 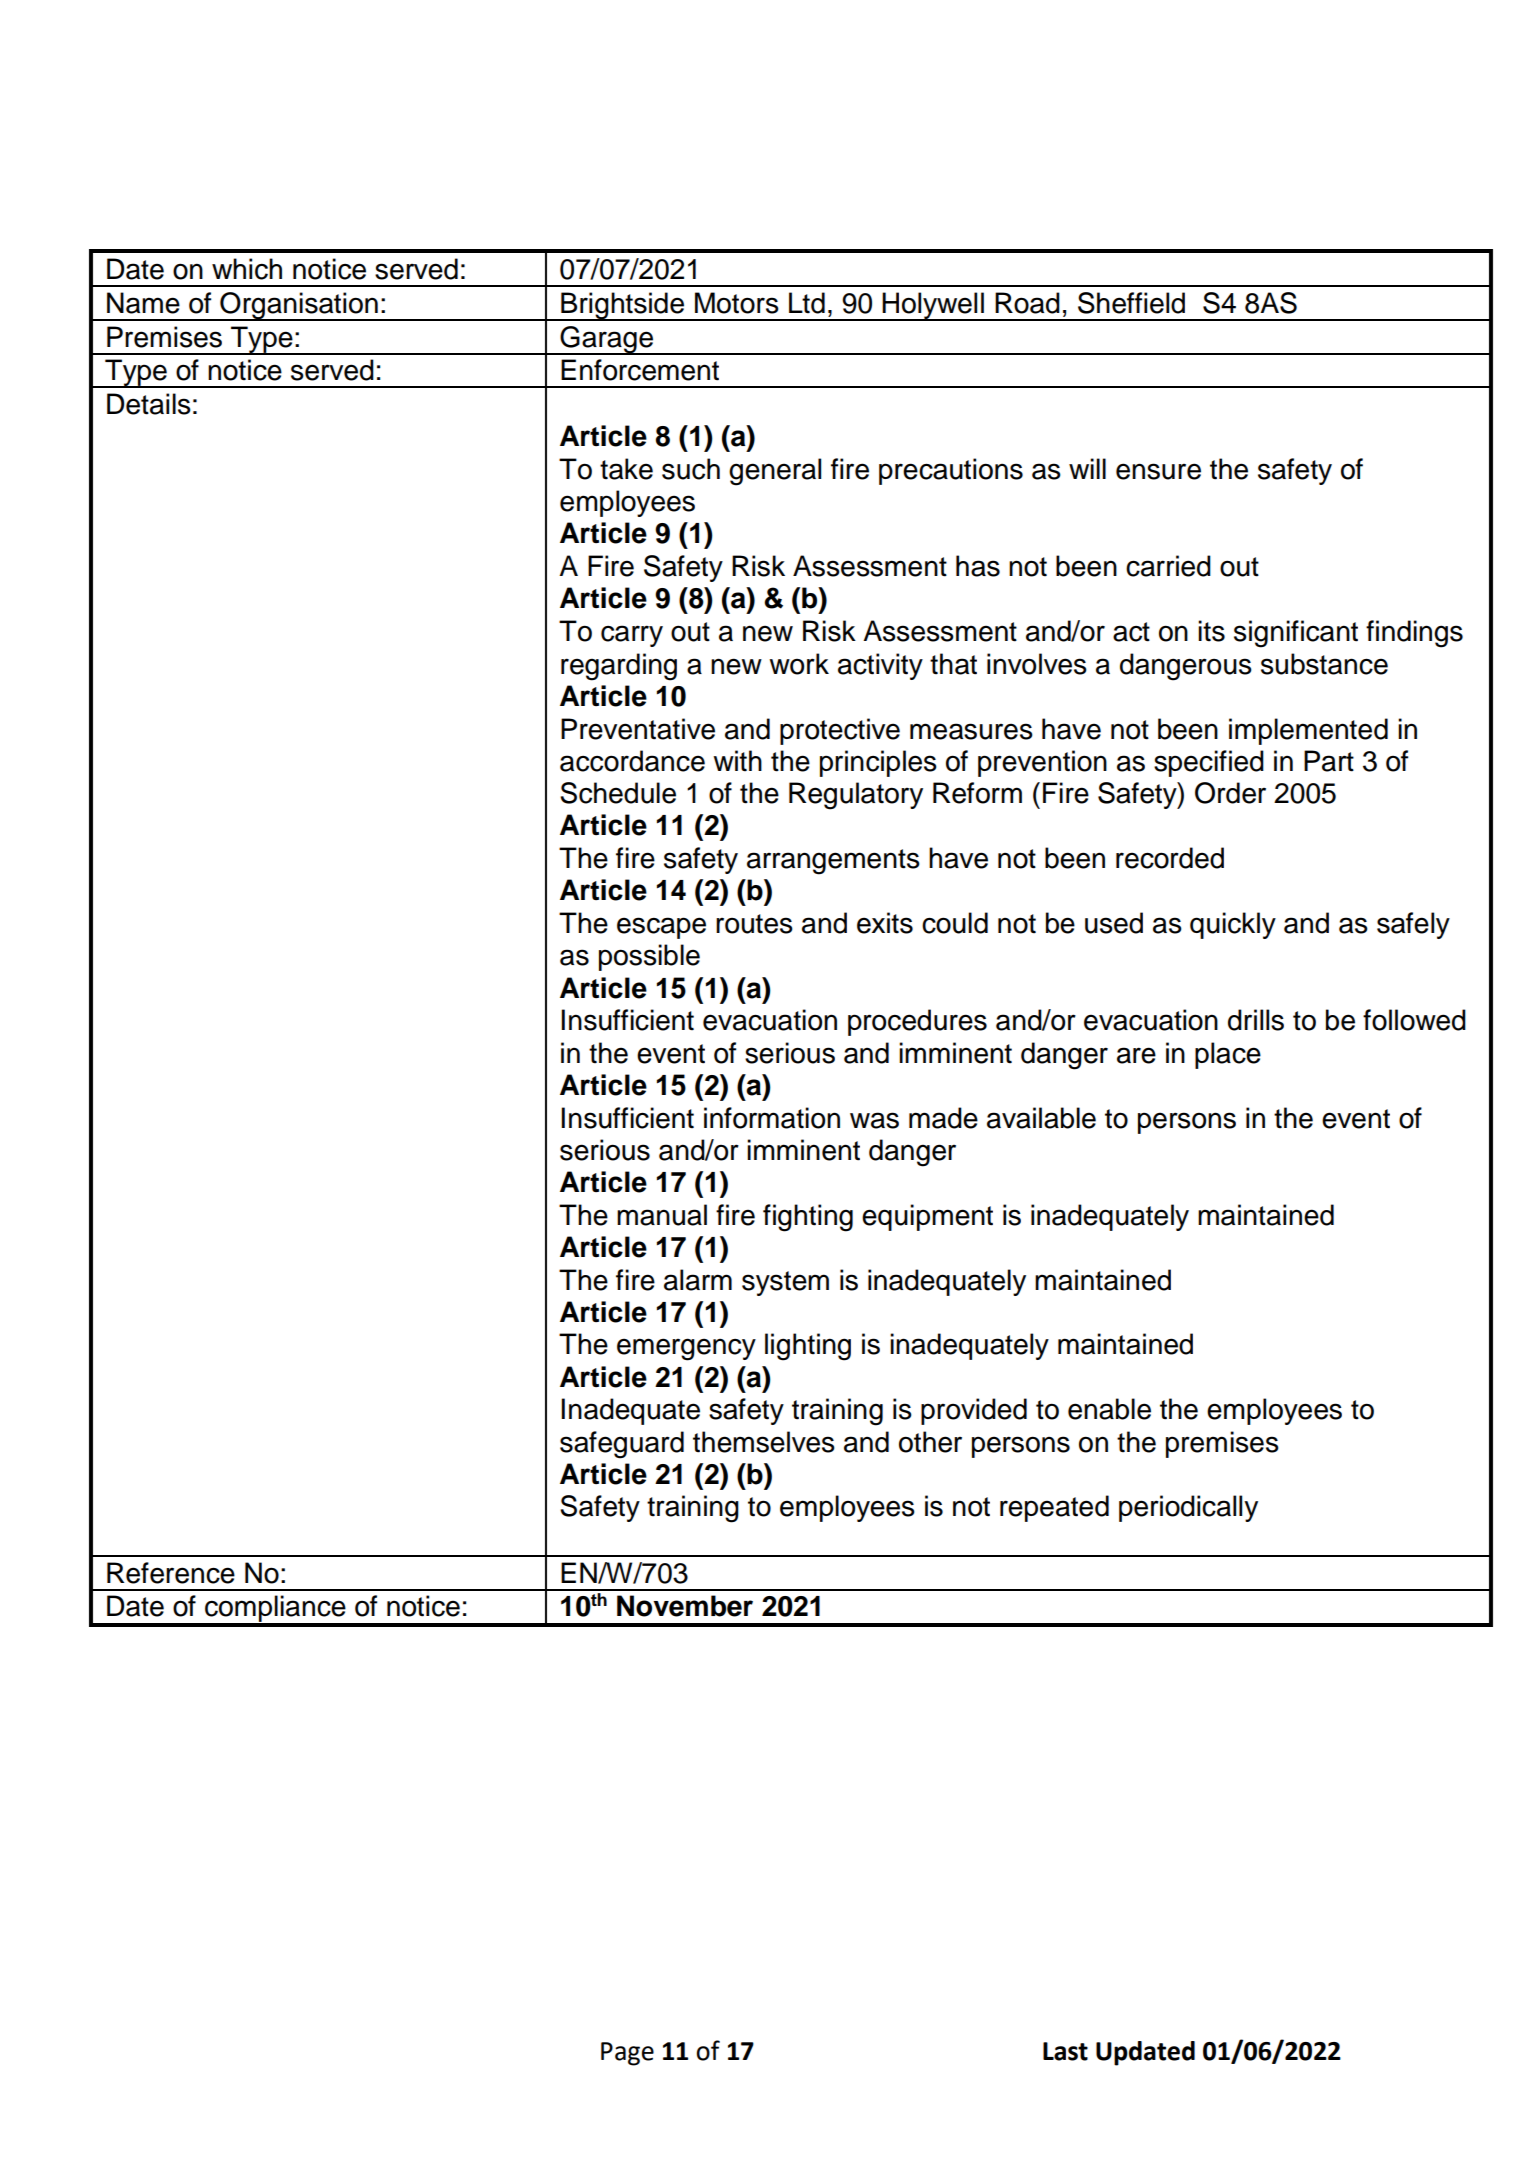 What do you see at coordinates (807, 303) in the screenshot?
I see `Ltd` at bounding box center [807, 303].
